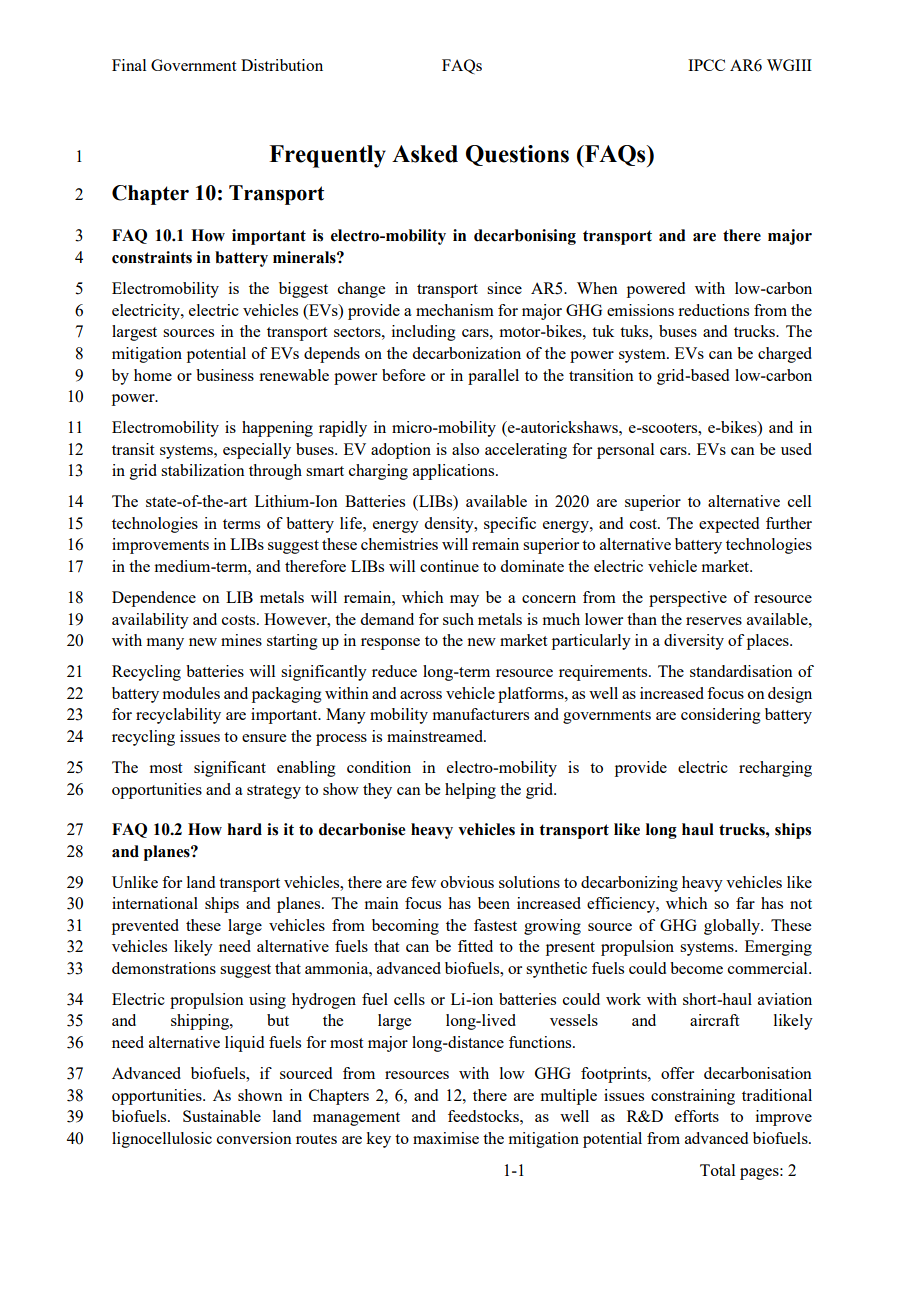 Image resolution: width=924 pixels, height=1308 pixels. I want to click on Distribution, so click(282, 65).
